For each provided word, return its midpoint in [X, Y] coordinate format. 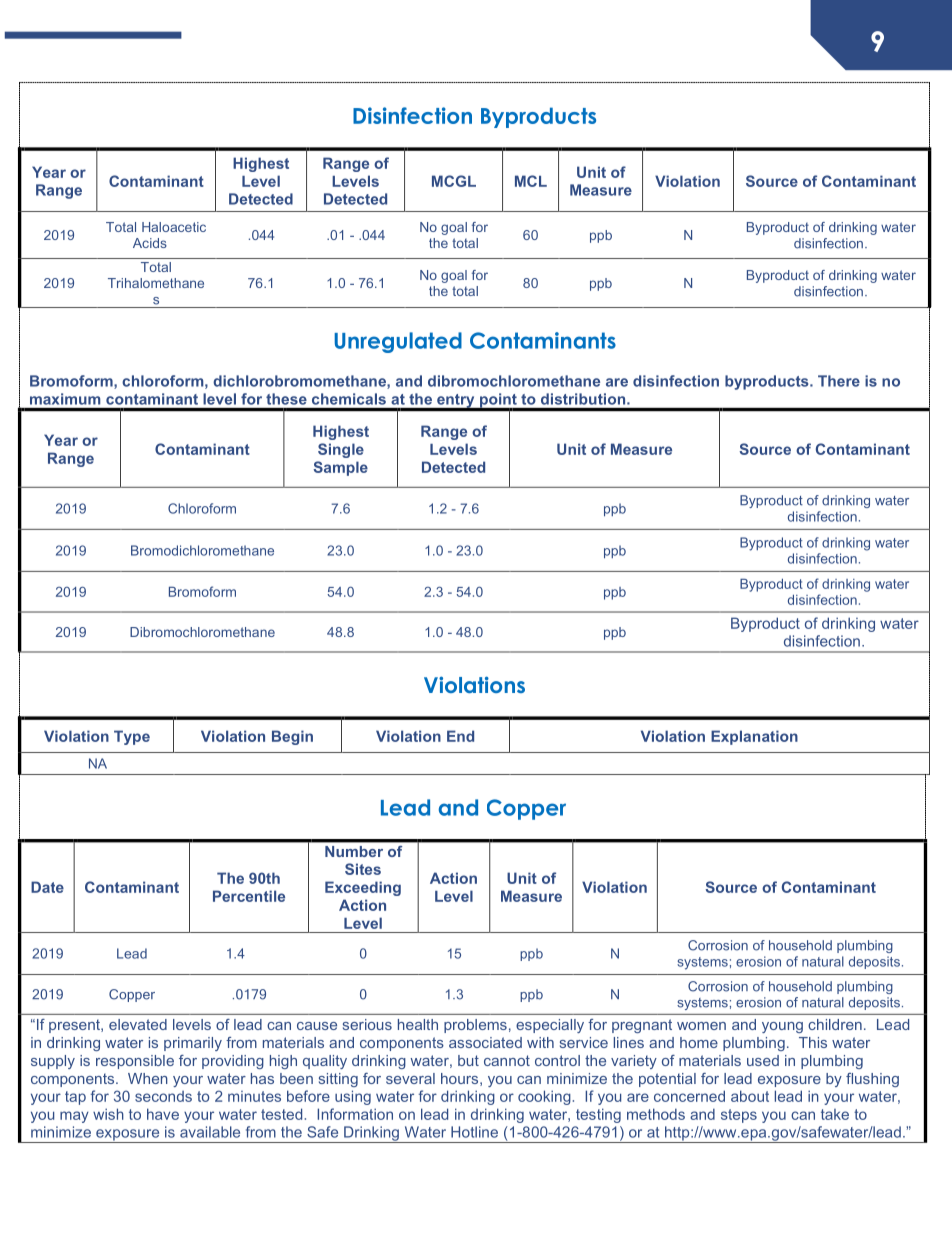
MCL [531, 181]
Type [132, 737]
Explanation [754, 737]
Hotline [474, 1132]
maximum [65, 399]
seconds [163, 1096]
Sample [340, 468]
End [460, 736]
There [839, 381]
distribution [584, 399]
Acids [150, 243]
